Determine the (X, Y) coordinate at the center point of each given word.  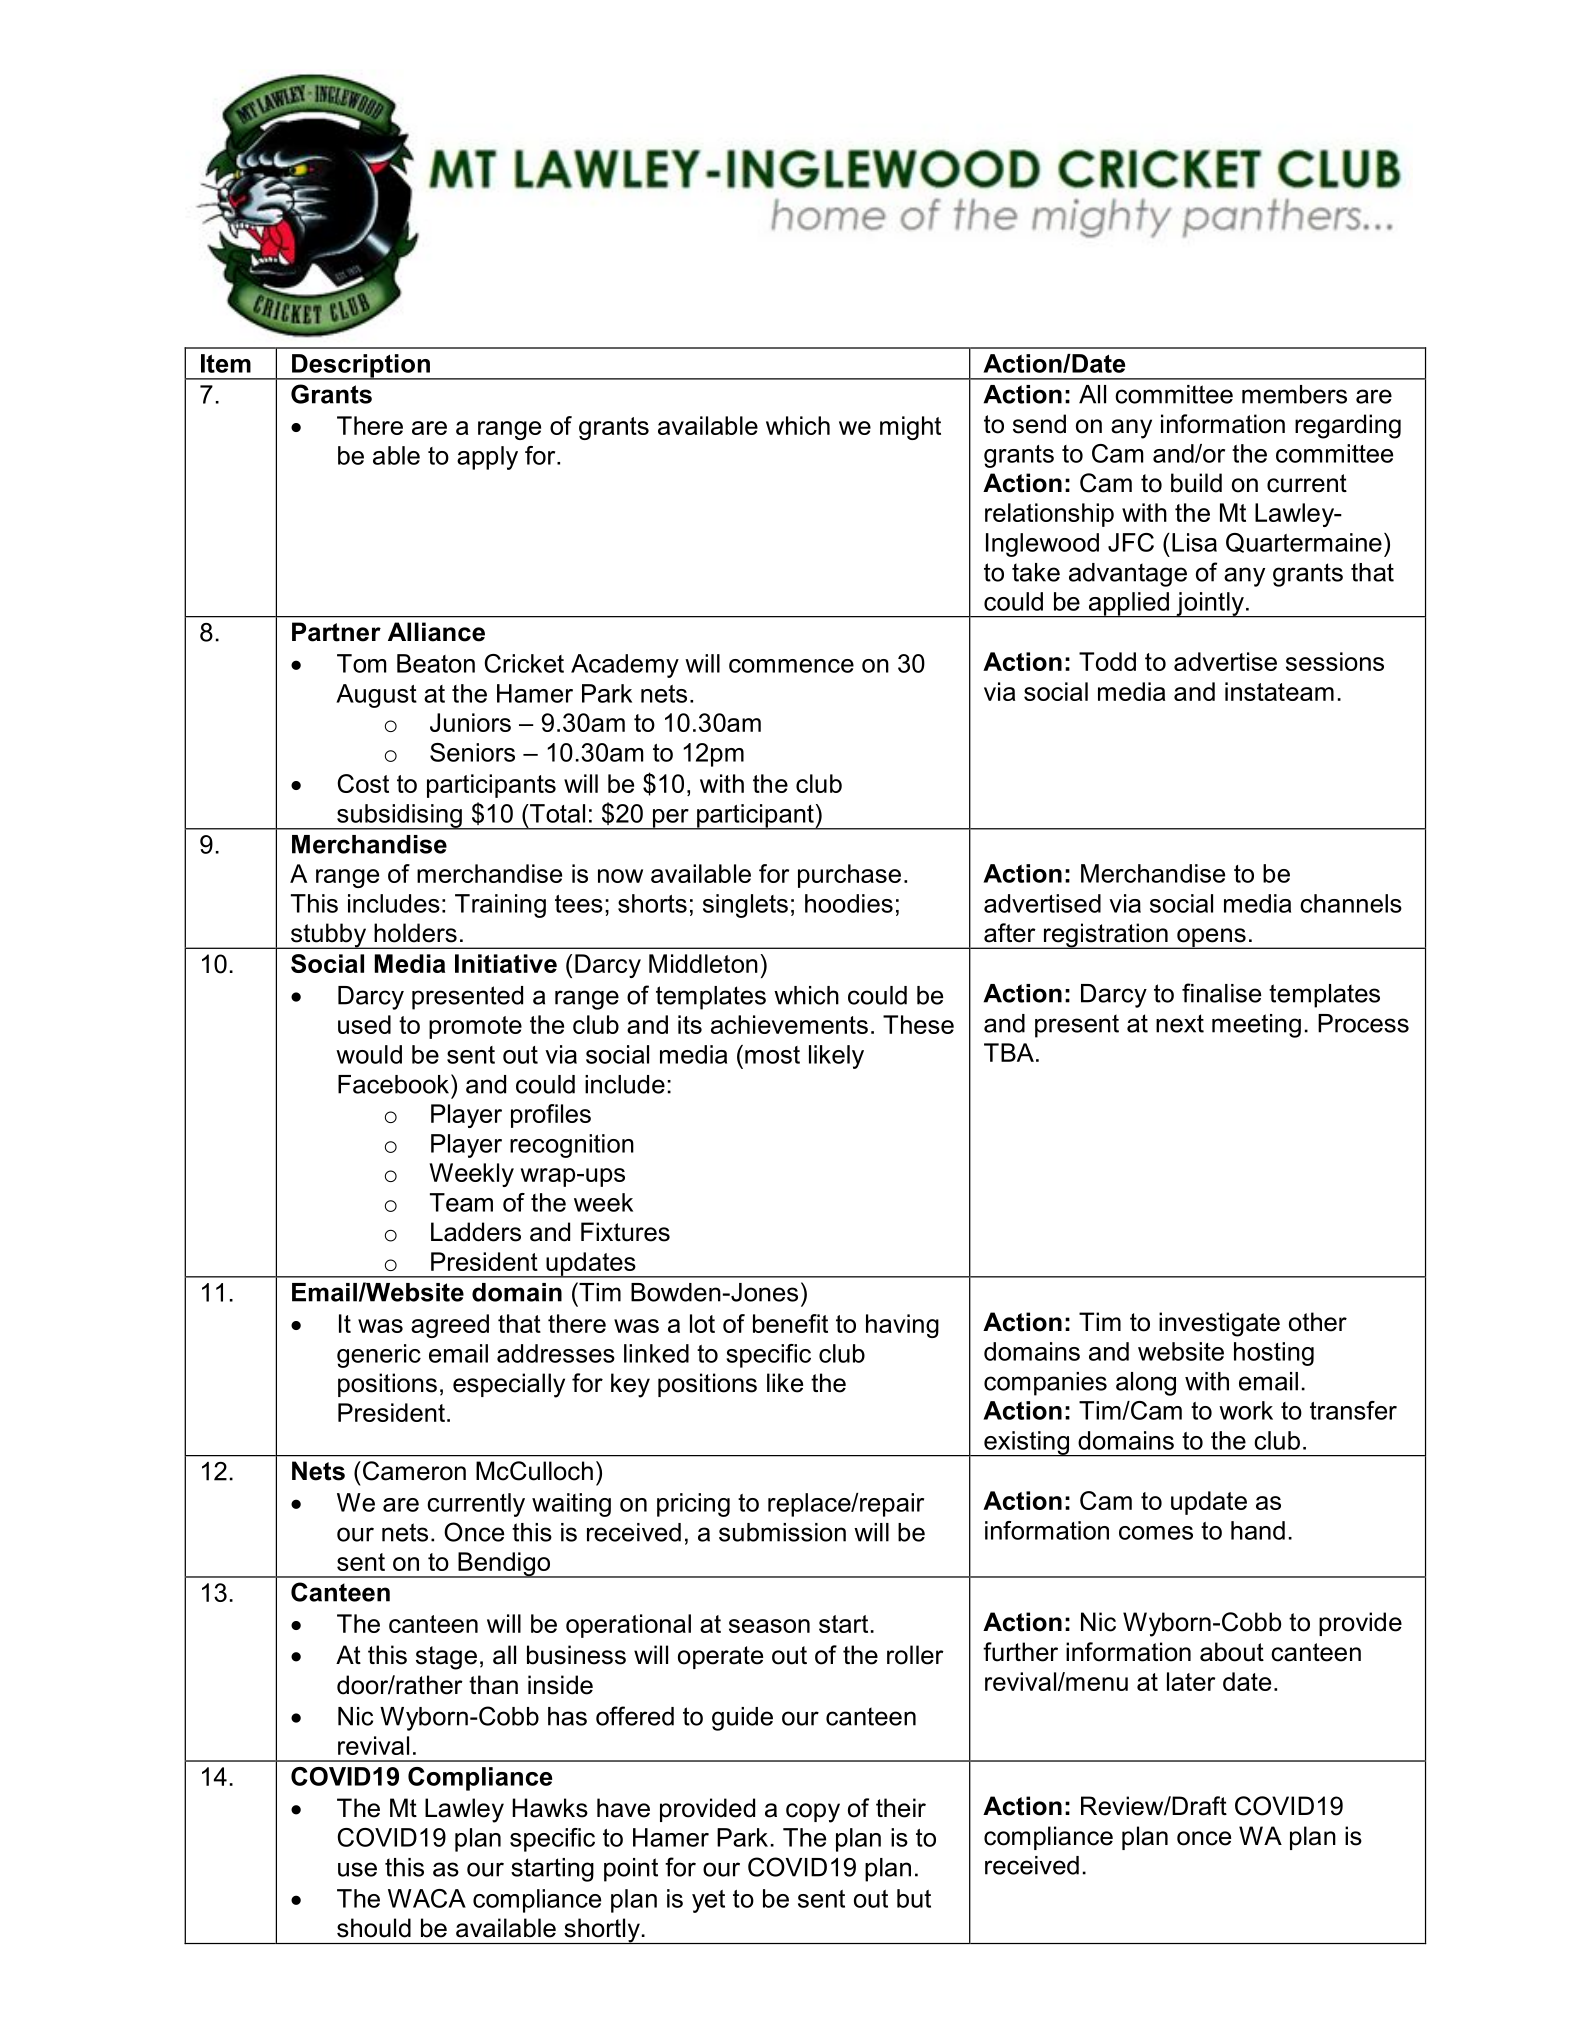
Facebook (395, 1084)
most (772, 1055)
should (374, 1928)
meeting (1256, 1026)
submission (782, 1532)
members (1294, 394)
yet (708, 1901)
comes (1156, 1533)
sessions (1335, 661)
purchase (849, 876)
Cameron (413, 1471)
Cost (363, 783)
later (1191, 1681)
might (910, 428)
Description (361, 367)
